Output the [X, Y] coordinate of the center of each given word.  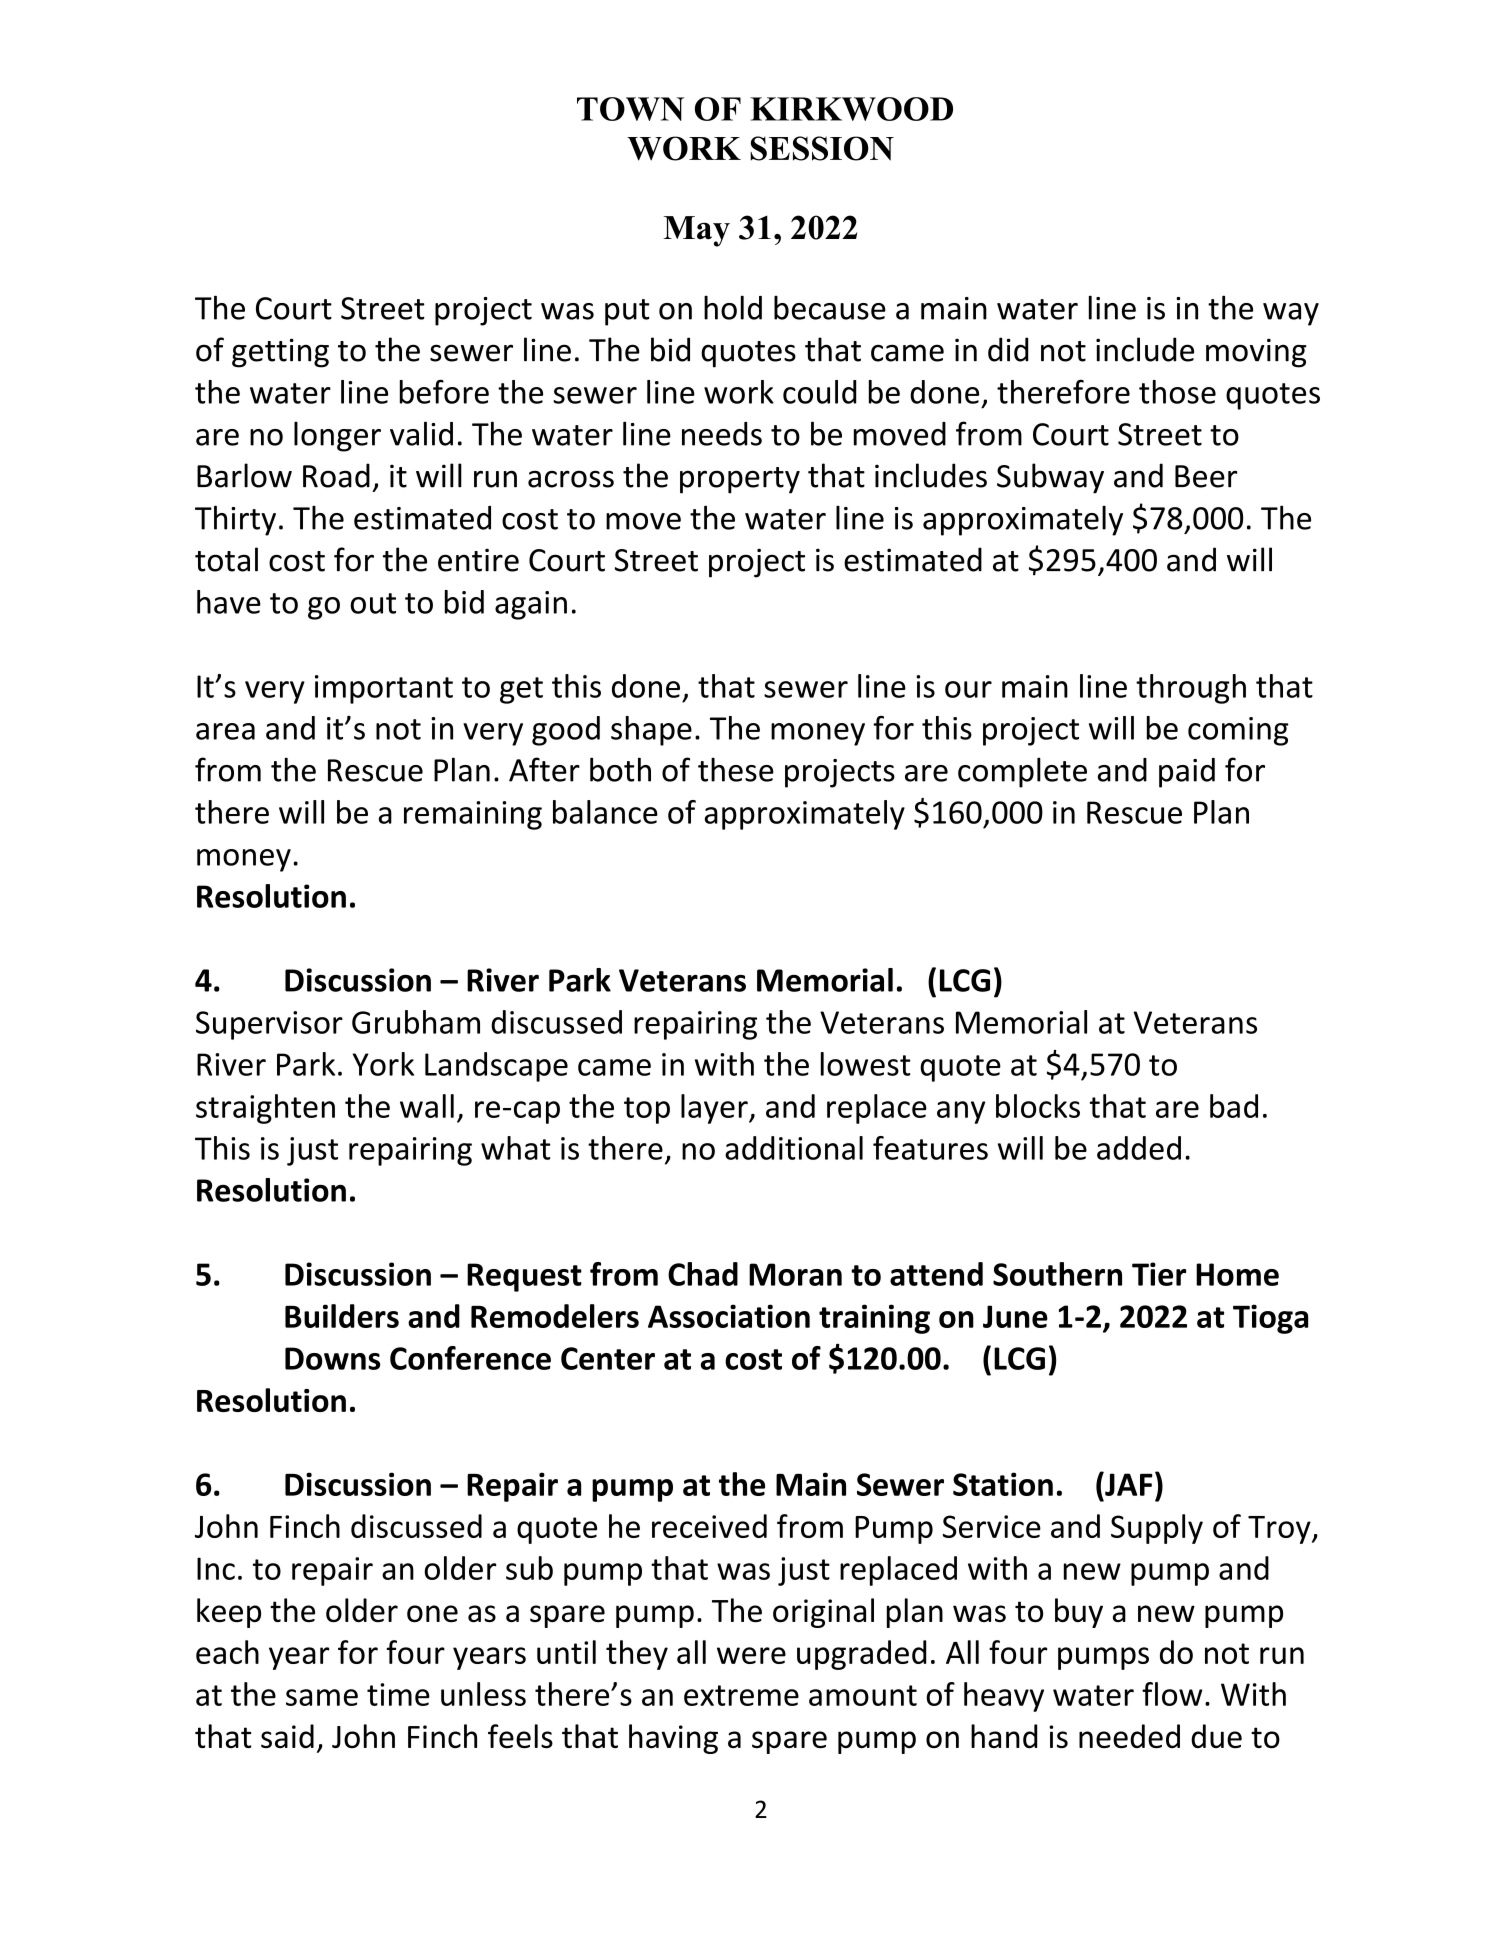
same [322, 1697]
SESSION [822, 148]
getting [280, 353]
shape [651, 731]
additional [794, 1148]
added [1139, 1148]
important [384, 689]
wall [427, 1106]
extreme [741, 1695]
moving [1256, 353]
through [1191, 689]
